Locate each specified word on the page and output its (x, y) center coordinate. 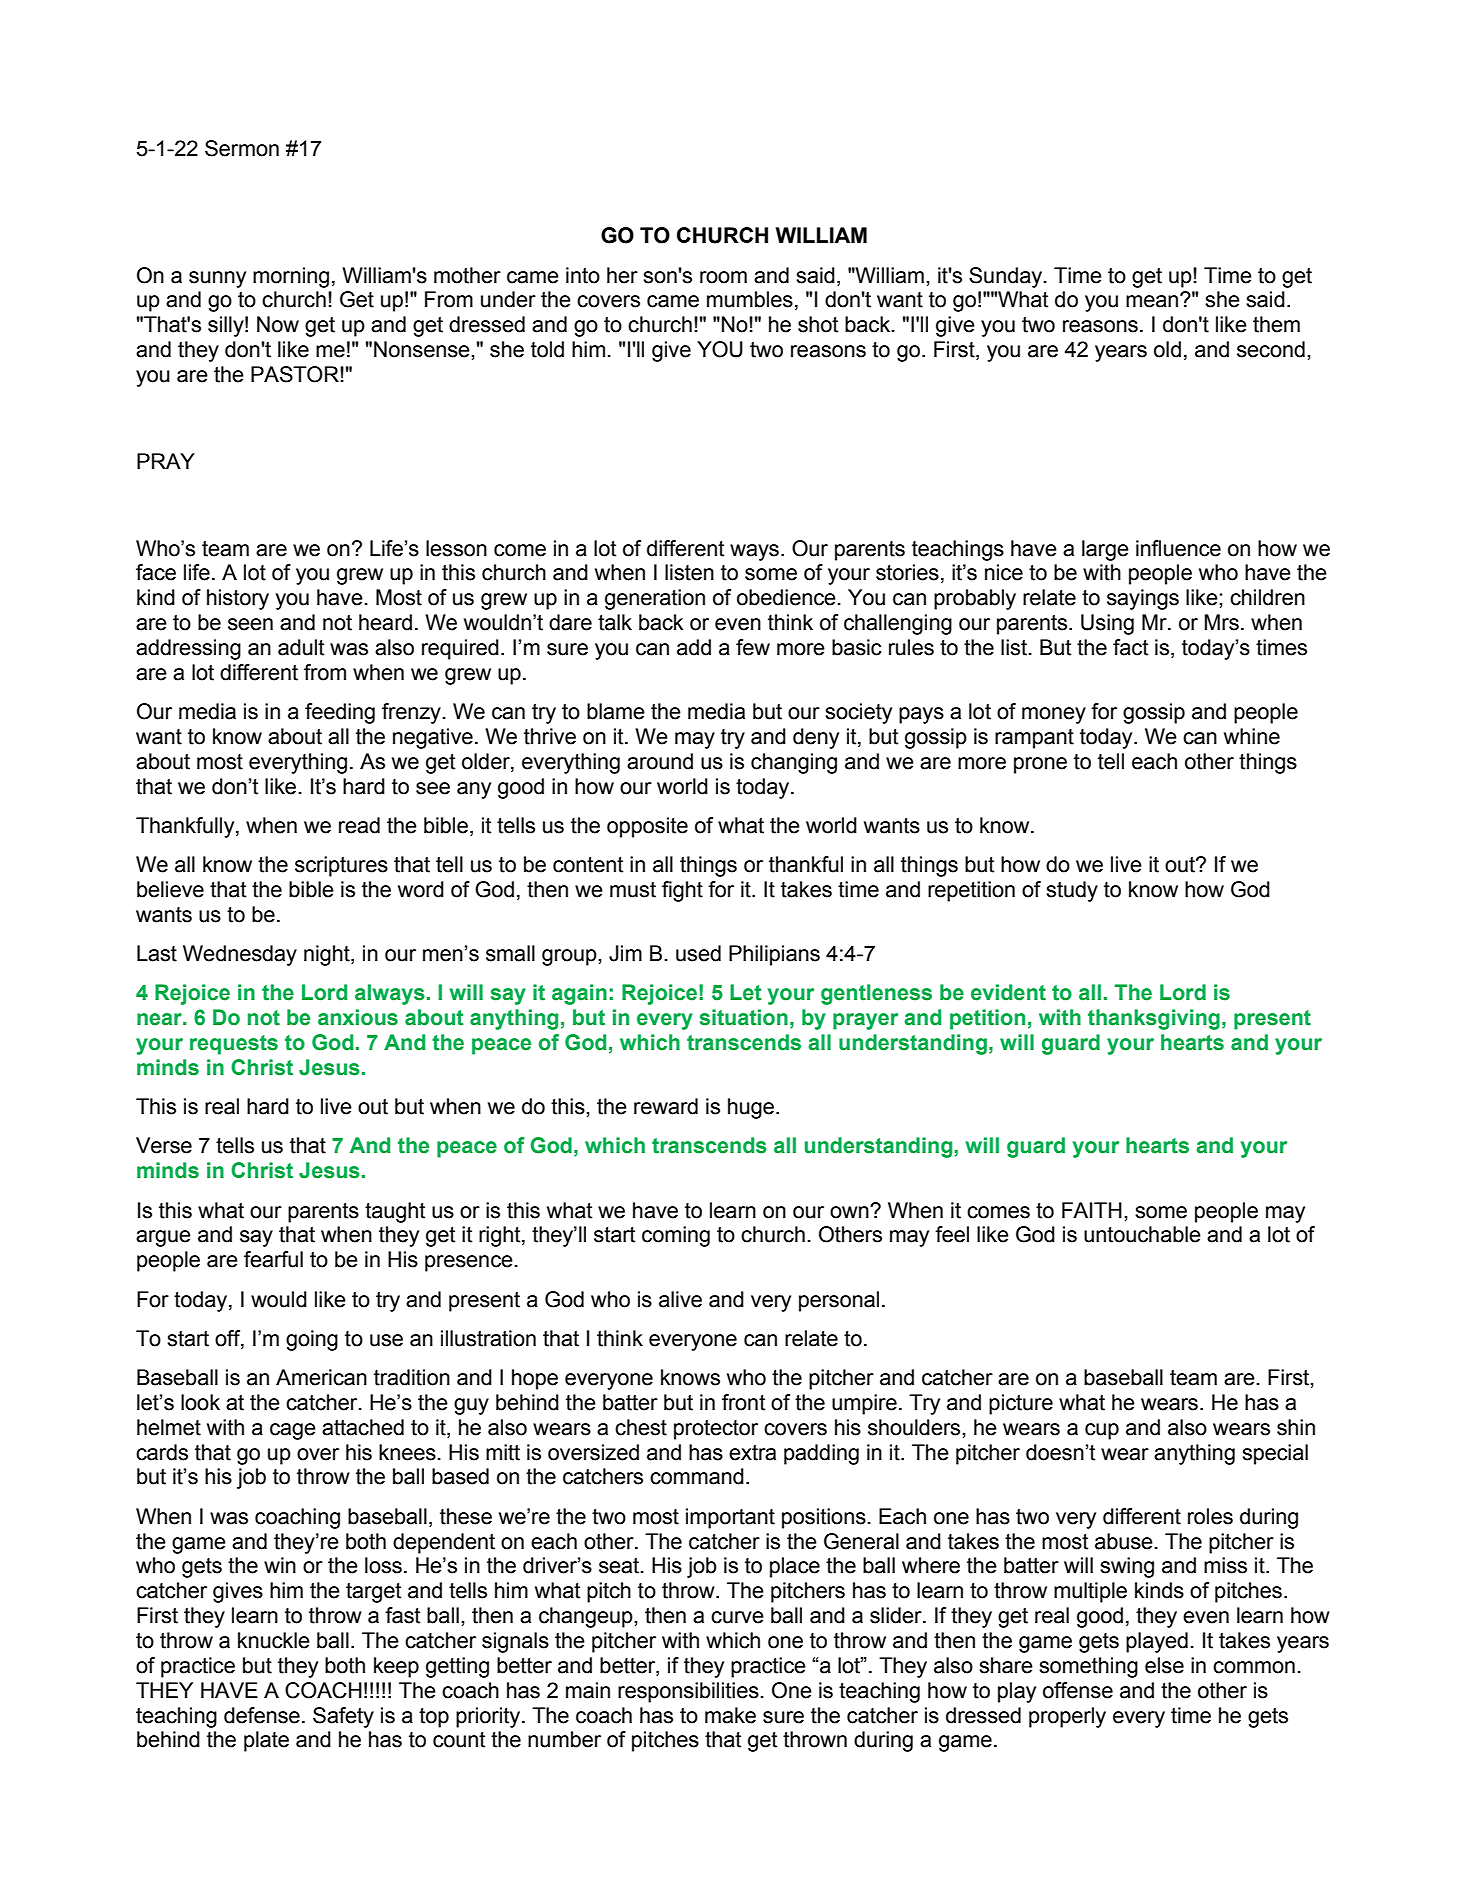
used (698, 953)
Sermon (242, 148)
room (723, 277)
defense (262, 1715)
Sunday (1005, 277)
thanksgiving (1154, 1019)
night (328, 955)
